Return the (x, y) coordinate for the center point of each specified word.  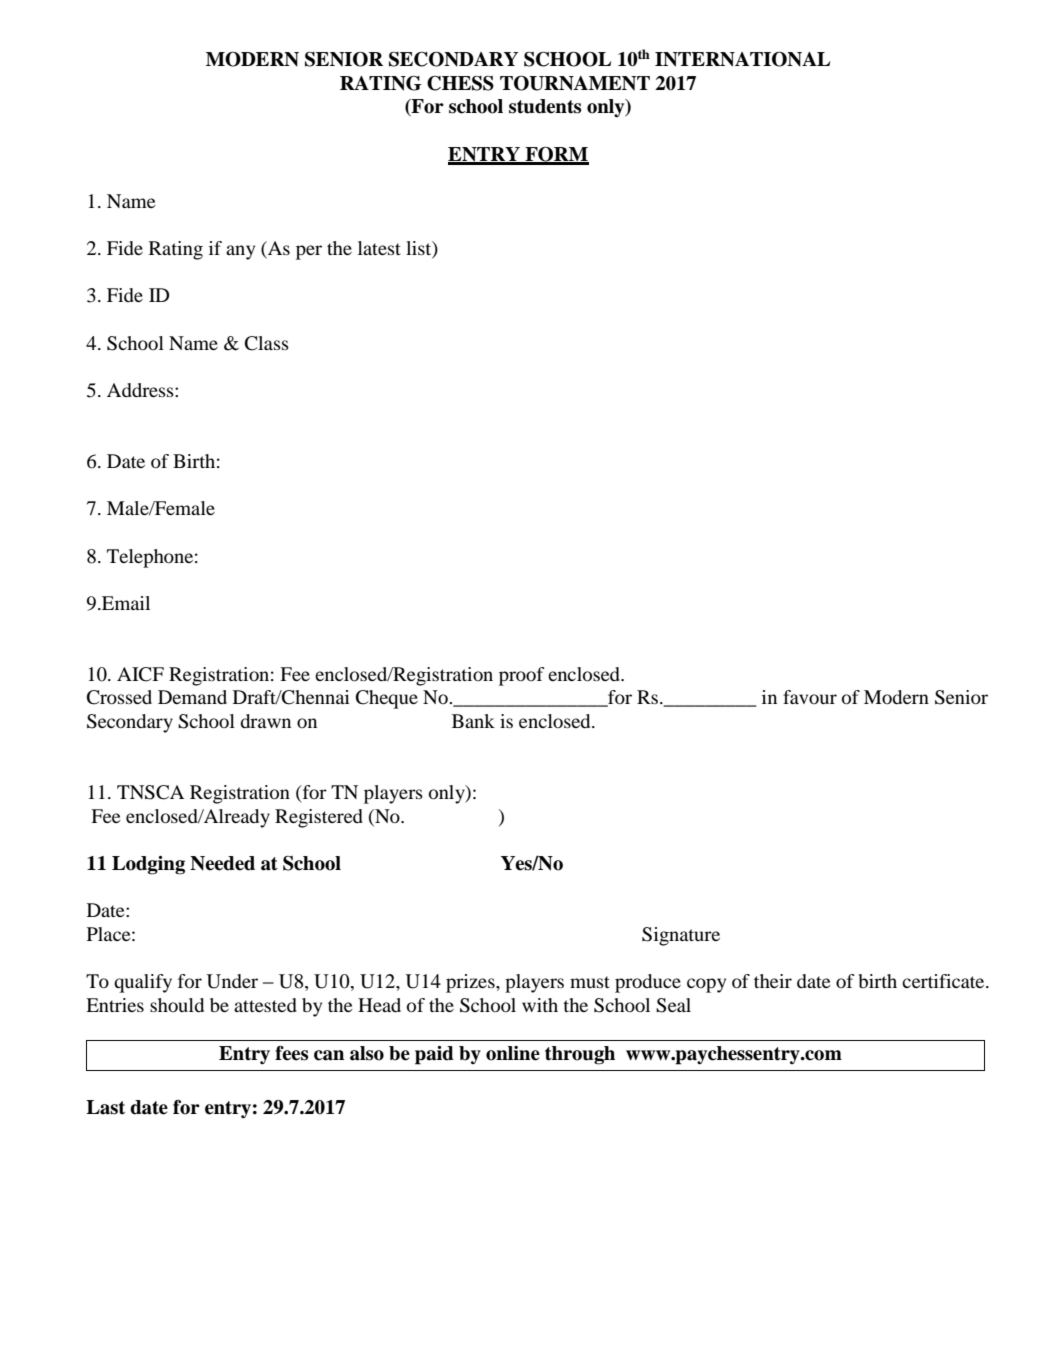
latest (379, 248)
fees (291, 1053)
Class (267, 343)
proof (522, 676)
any (240, 252)
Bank (473, 721)
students (545, 106)
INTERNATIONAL (742, 59)
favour (810, 697)
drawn (265, 721)
